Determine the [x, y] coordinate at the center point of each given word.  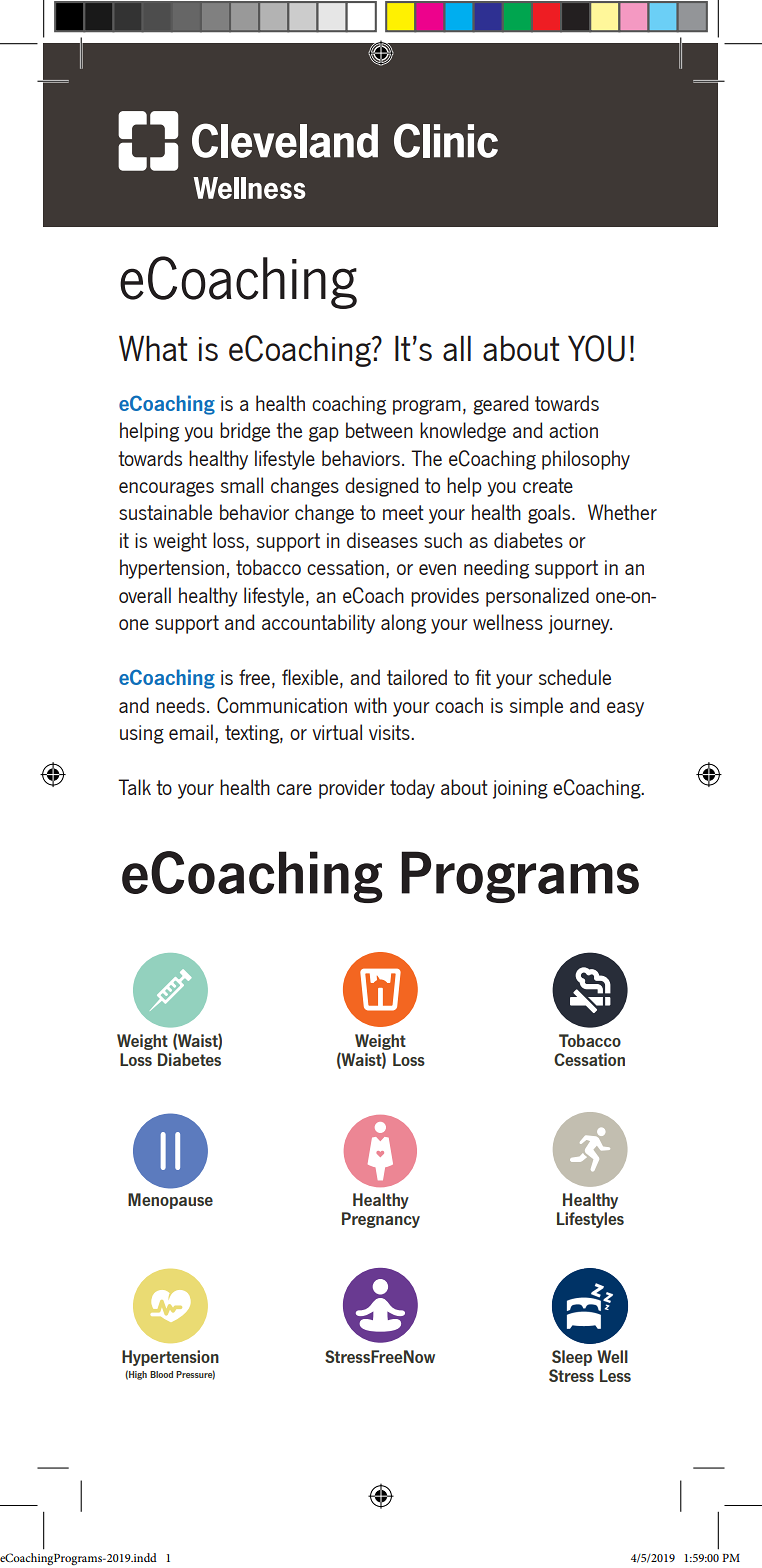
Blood [161, 1374]
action [573, 430]
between [379, 430]
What [153, 348]
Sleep [572, 1358]
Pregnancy [381, 1220]
